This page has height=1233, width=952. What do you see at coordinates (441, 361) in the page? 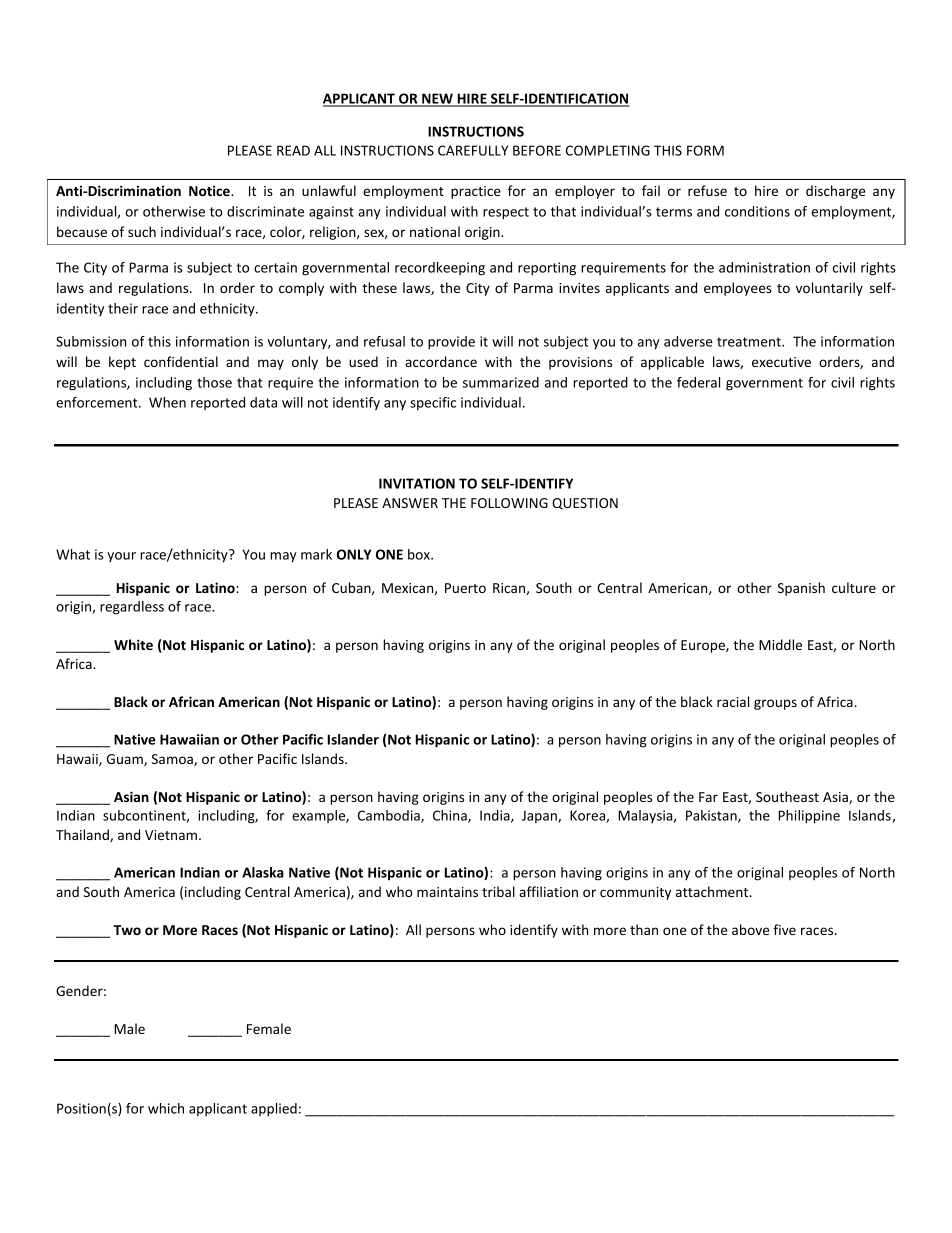
I see `accordance` at bounding box center [441, 361].
